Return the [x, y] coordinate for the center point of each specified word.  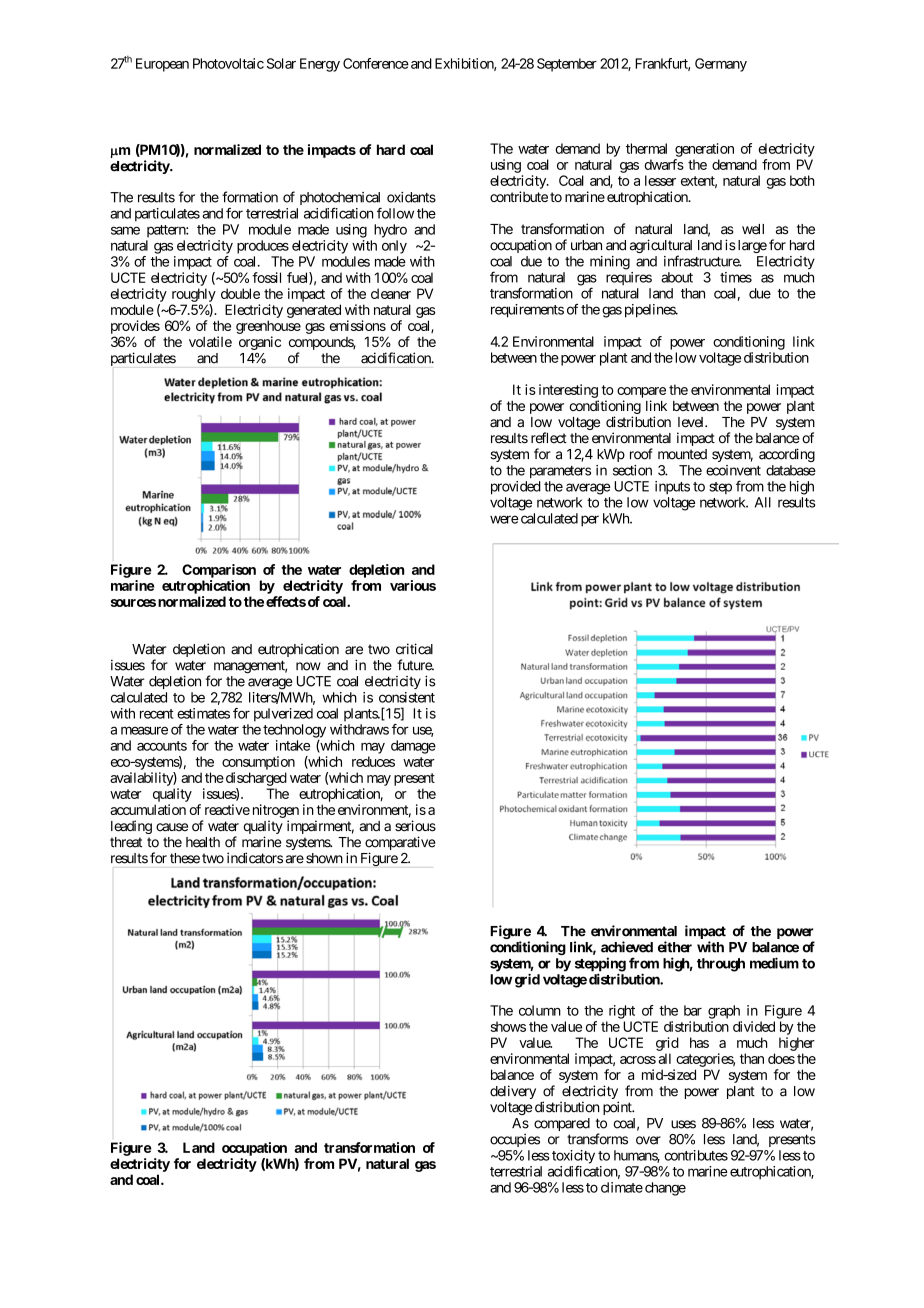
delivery [513, 1092]
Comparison [219, 571]
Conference [376, 63]
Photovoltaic [228, 63]
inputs [672, 487]
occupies [515, 1140]
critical [414, 649]
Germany [721, 65]
